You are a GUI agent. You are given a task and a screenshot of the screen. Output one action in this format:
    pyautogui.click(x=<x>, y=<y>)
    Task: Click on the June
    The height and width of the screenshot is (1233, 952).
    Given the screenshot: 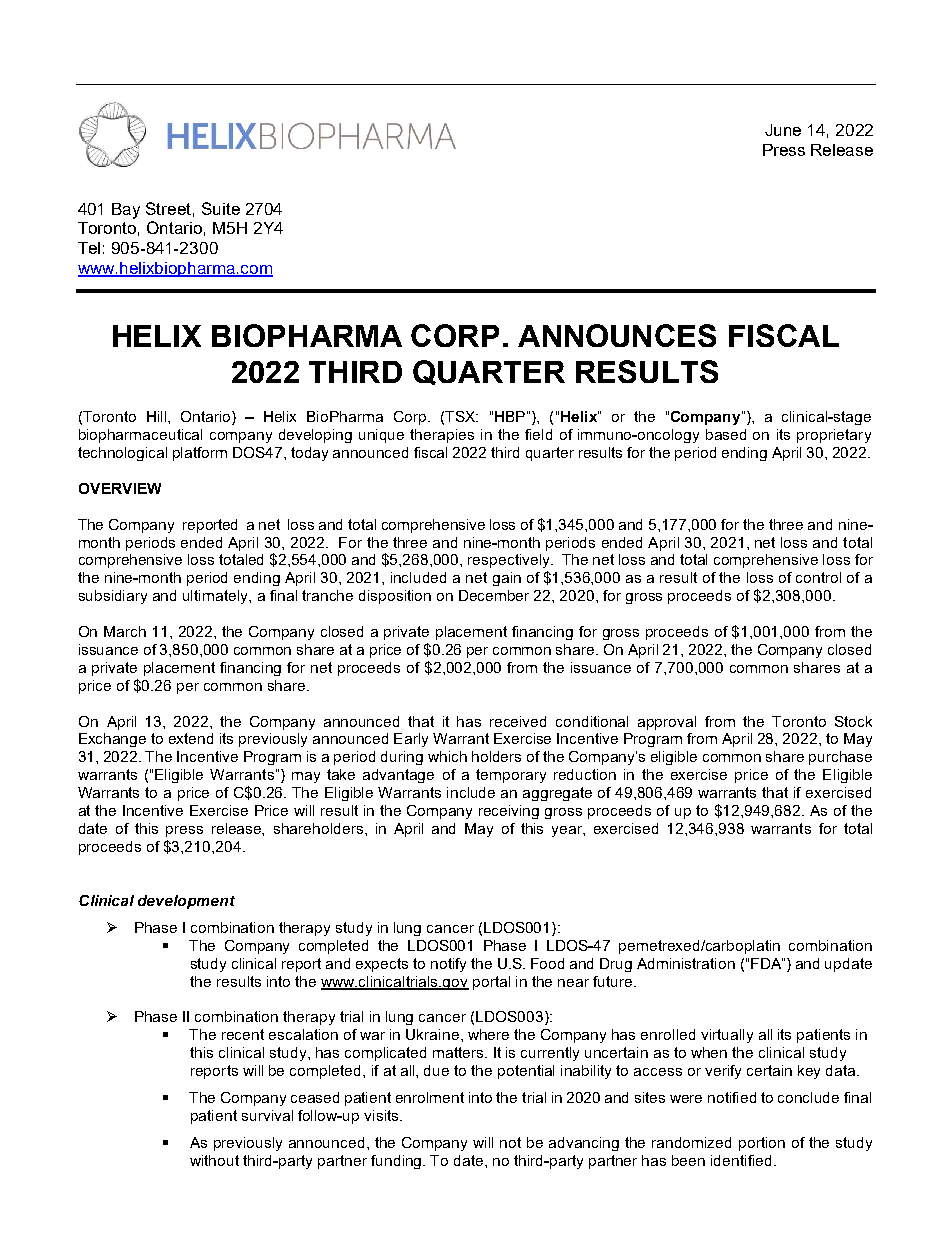 What is the action you would take?
    pyautogui.click(x=783, y=130)
